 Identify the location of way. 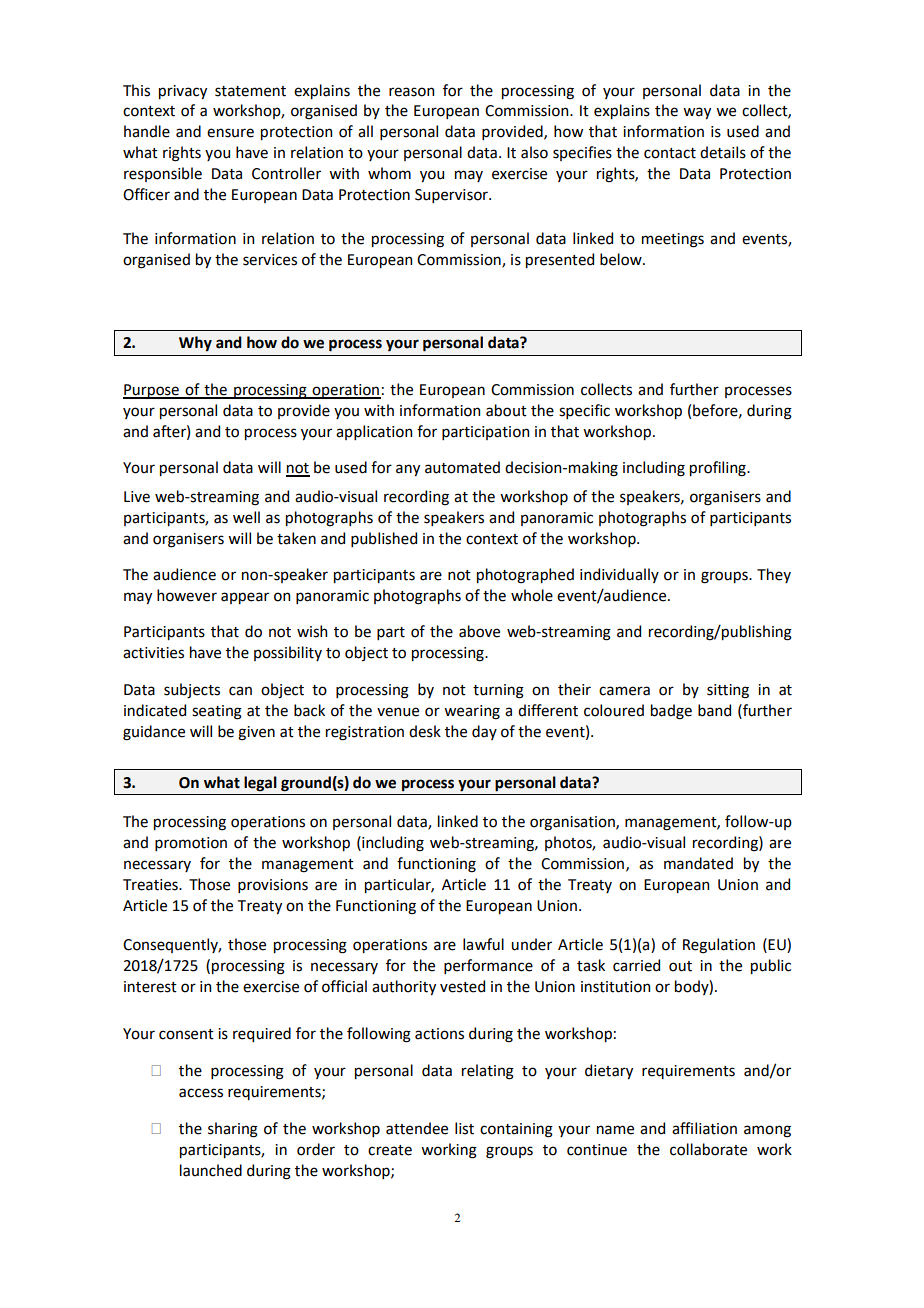
(697, 113).
